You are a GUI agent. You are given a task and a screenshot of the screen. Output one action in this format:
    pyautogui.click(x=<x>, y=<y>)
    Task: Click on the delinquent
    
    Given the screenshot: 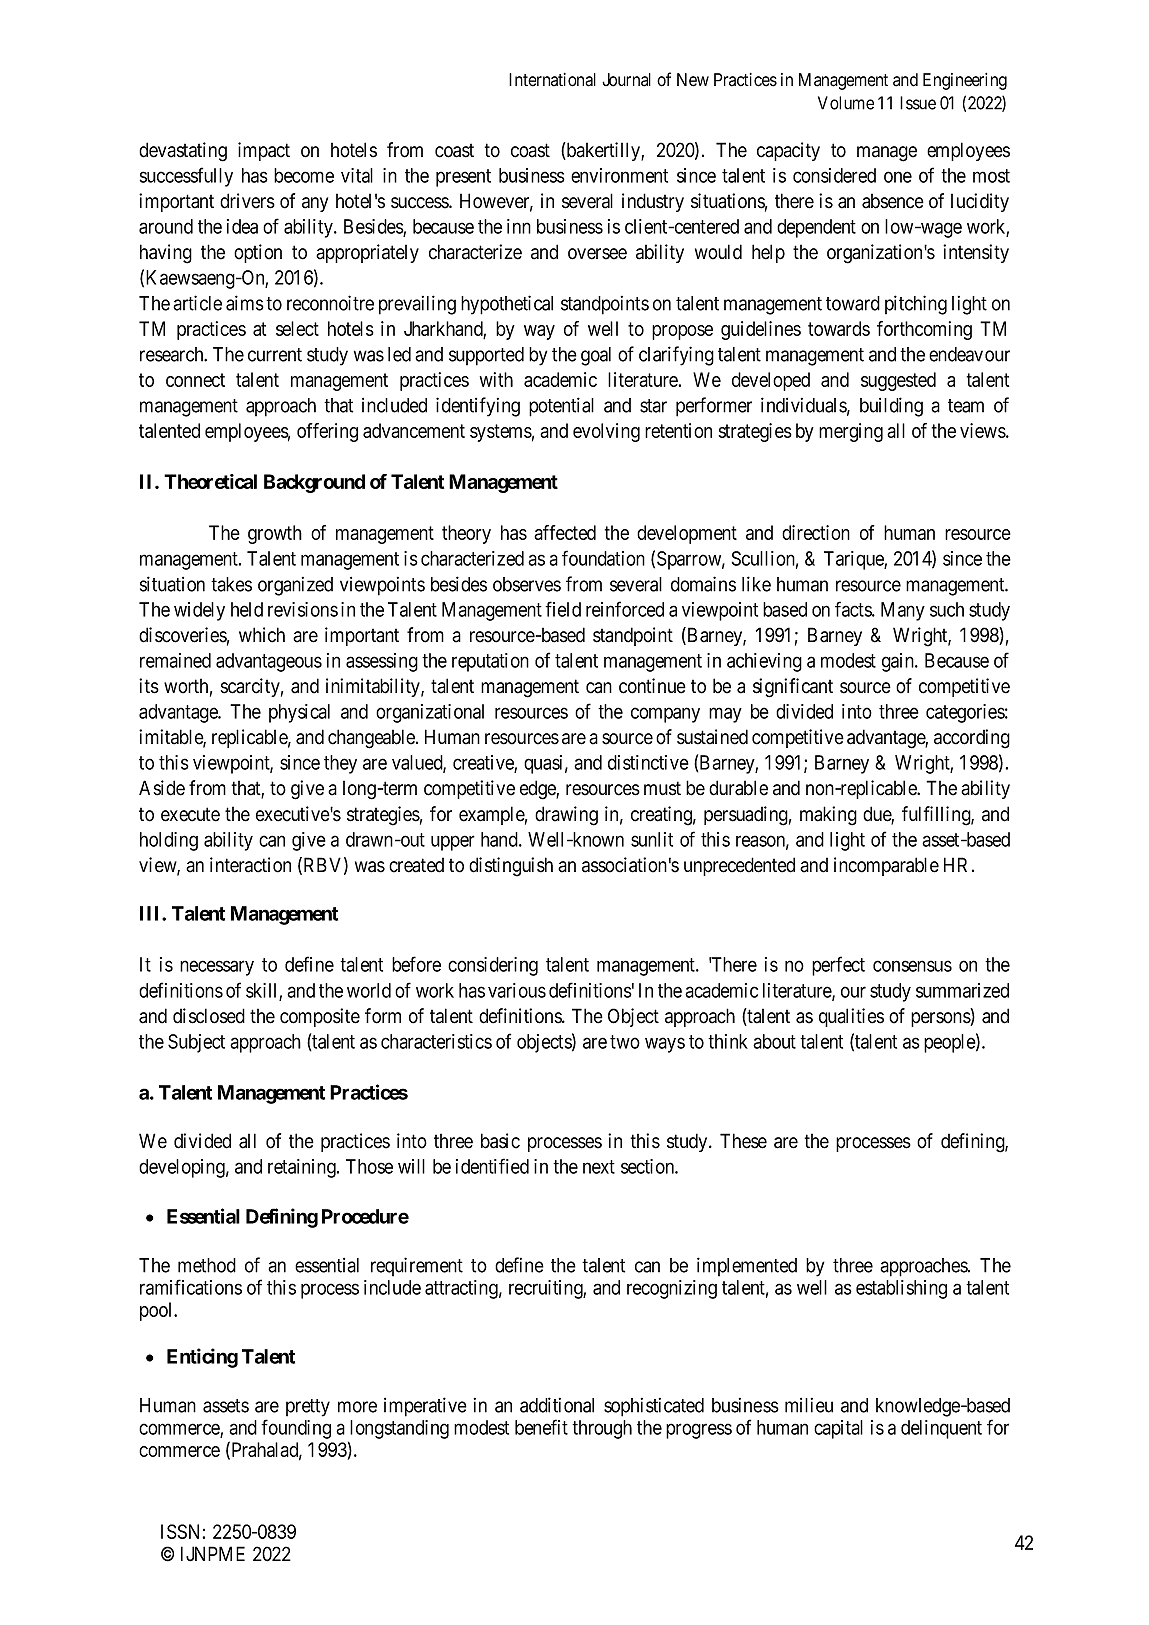 What is the action you would take?
    pyautogui.click(x=941, y=1429)
